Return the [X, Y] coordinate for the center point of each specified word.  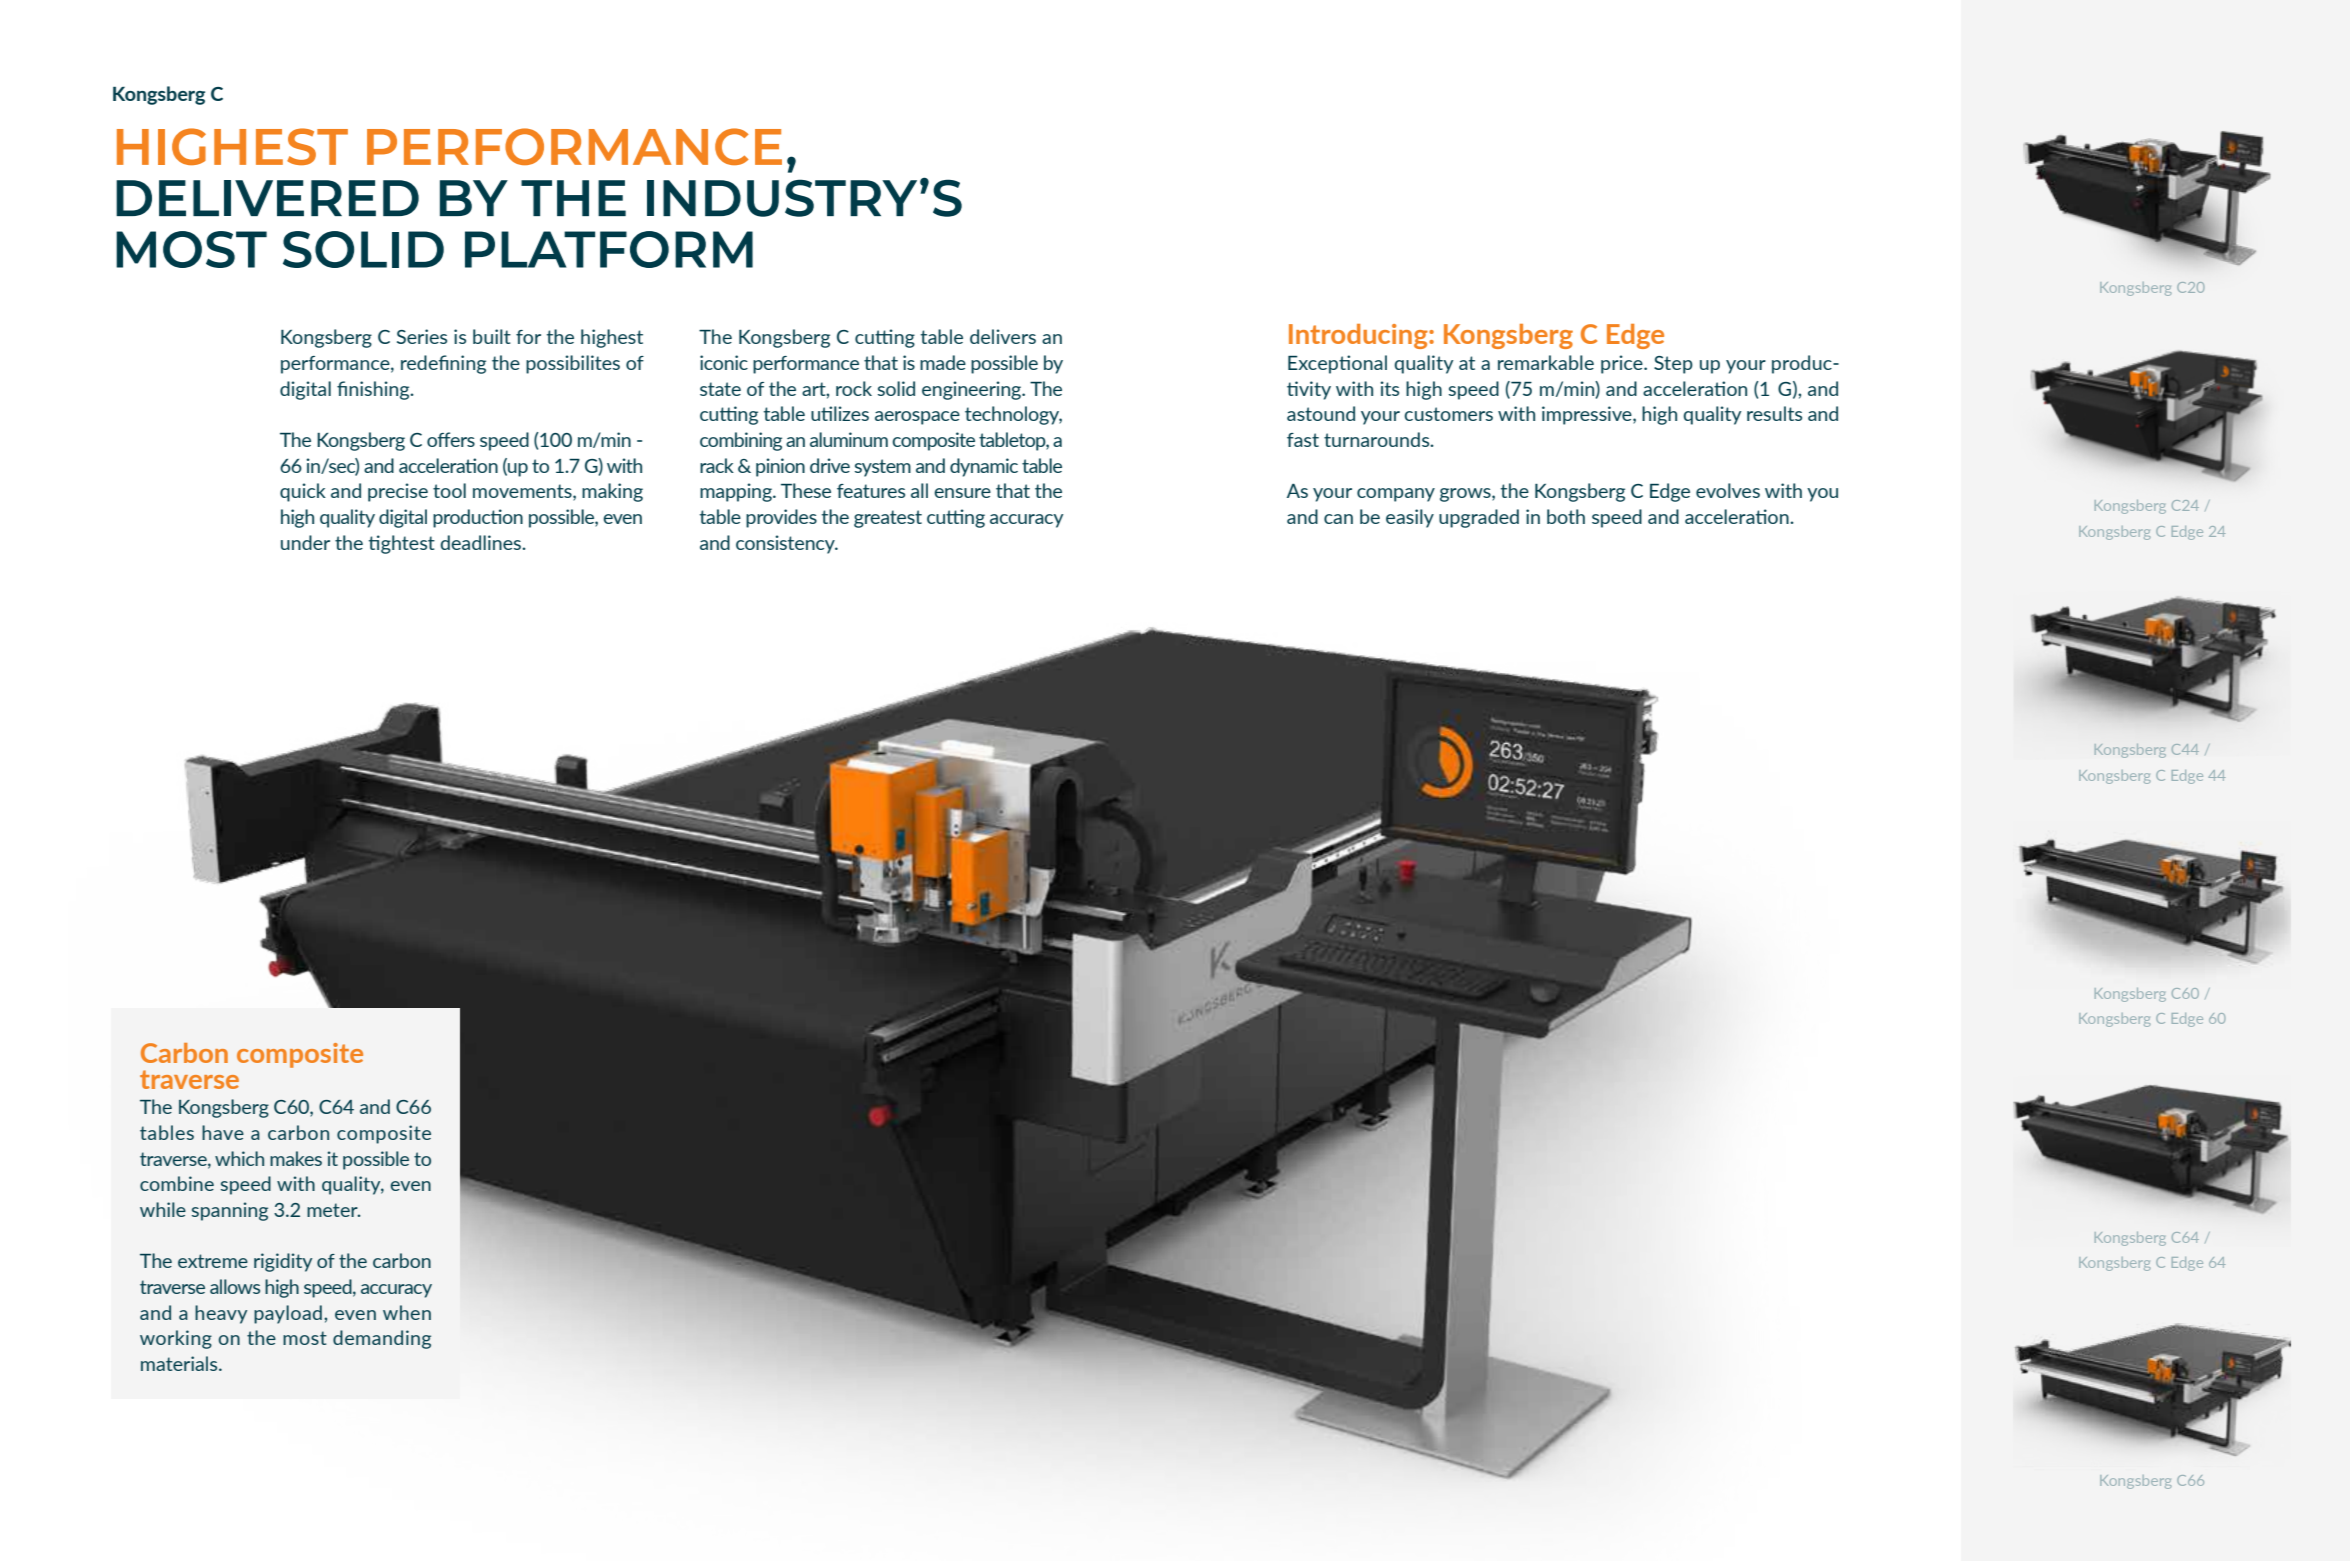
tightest [401, 544]
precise [398, 492]
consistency [786, 544]
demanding [382, 1339]
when [407, 1312]
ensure [962, 493]
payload [288, 1314]
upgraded [1479, 518]
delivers [1003, 336]
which [239, 1158]
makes [296, 1158]
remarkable [1546, 362]
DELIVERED [267, 198]
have [223, 1132]
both [1566, 516]
